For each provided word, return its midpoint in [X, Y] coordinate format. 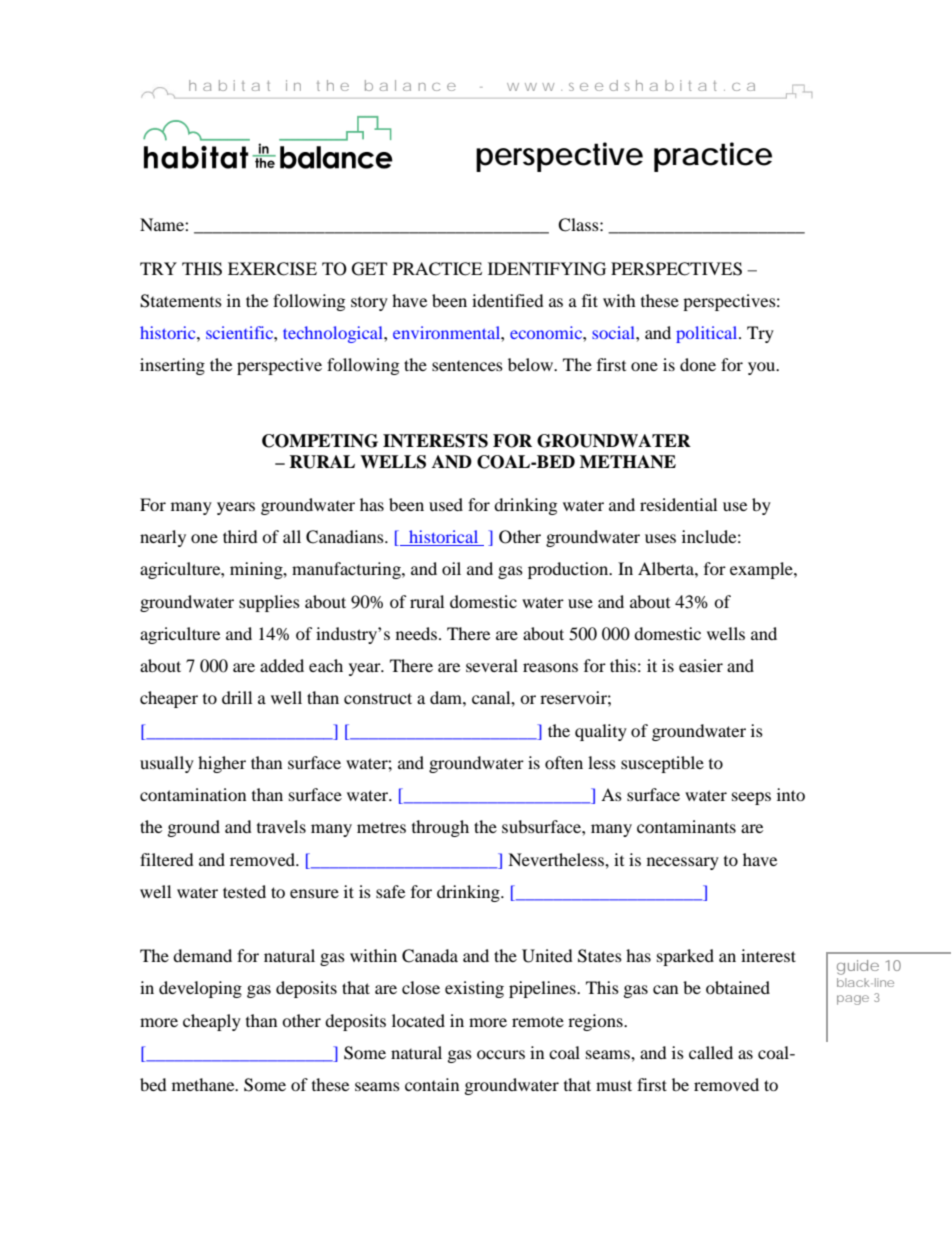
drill [237, 697]
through [440, 828]
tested [244, 891]
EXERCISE [272, 269]
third [240, 536]
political [708, 334]
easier [701, 665]
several [492, 665]
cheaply [212, 1022]
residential [678, 504]
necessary [683, 863]
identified [508, 300]
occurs [501, 1054]
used [446, 504]
